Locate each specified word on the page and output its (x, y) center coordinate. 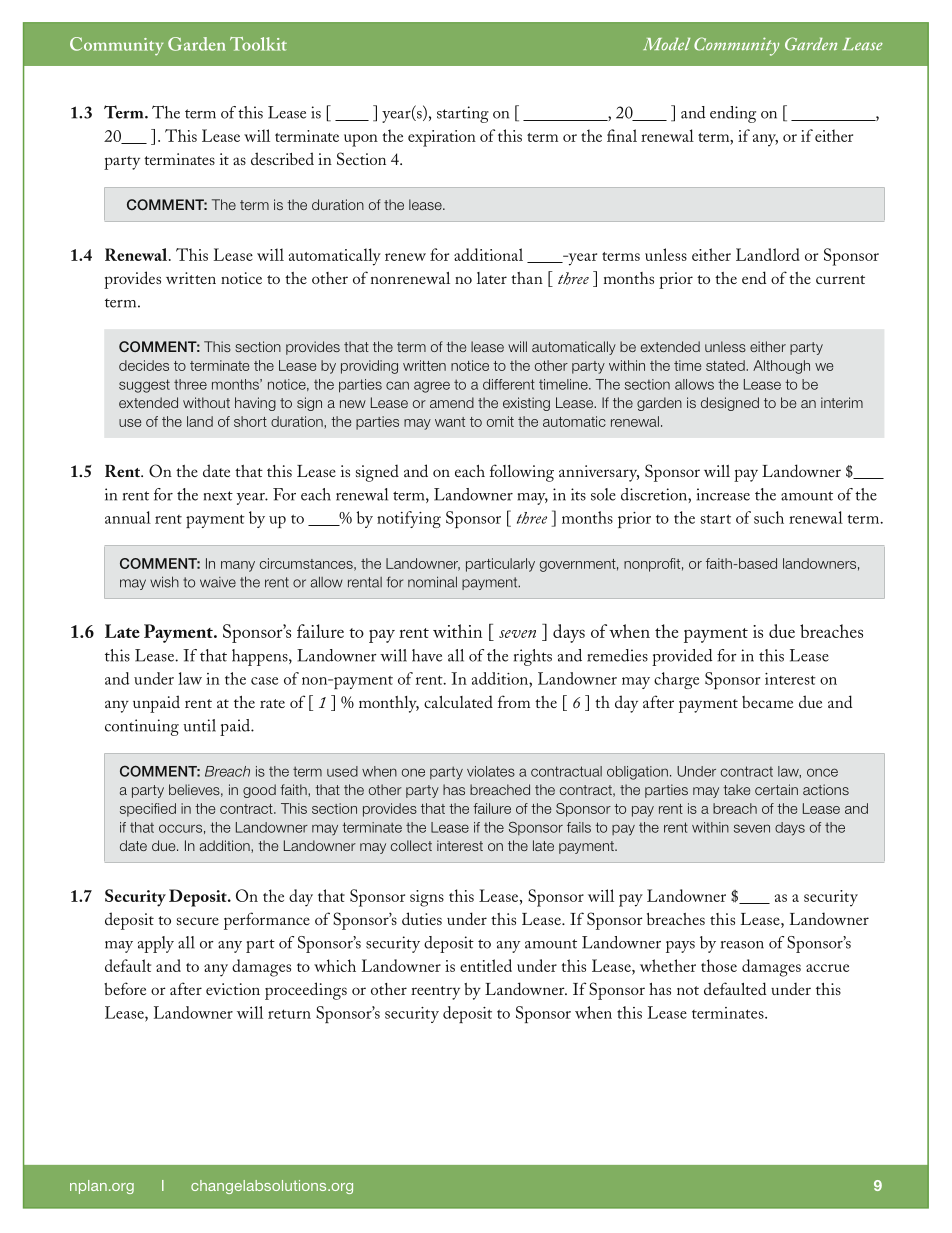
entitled (486, 965)
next (218, 496)
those (719, 965)
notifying (409, 519)
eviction (233, 989)
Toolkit (258, 44)
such (769, 517)
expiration (442, 138)
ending (733, 114)
